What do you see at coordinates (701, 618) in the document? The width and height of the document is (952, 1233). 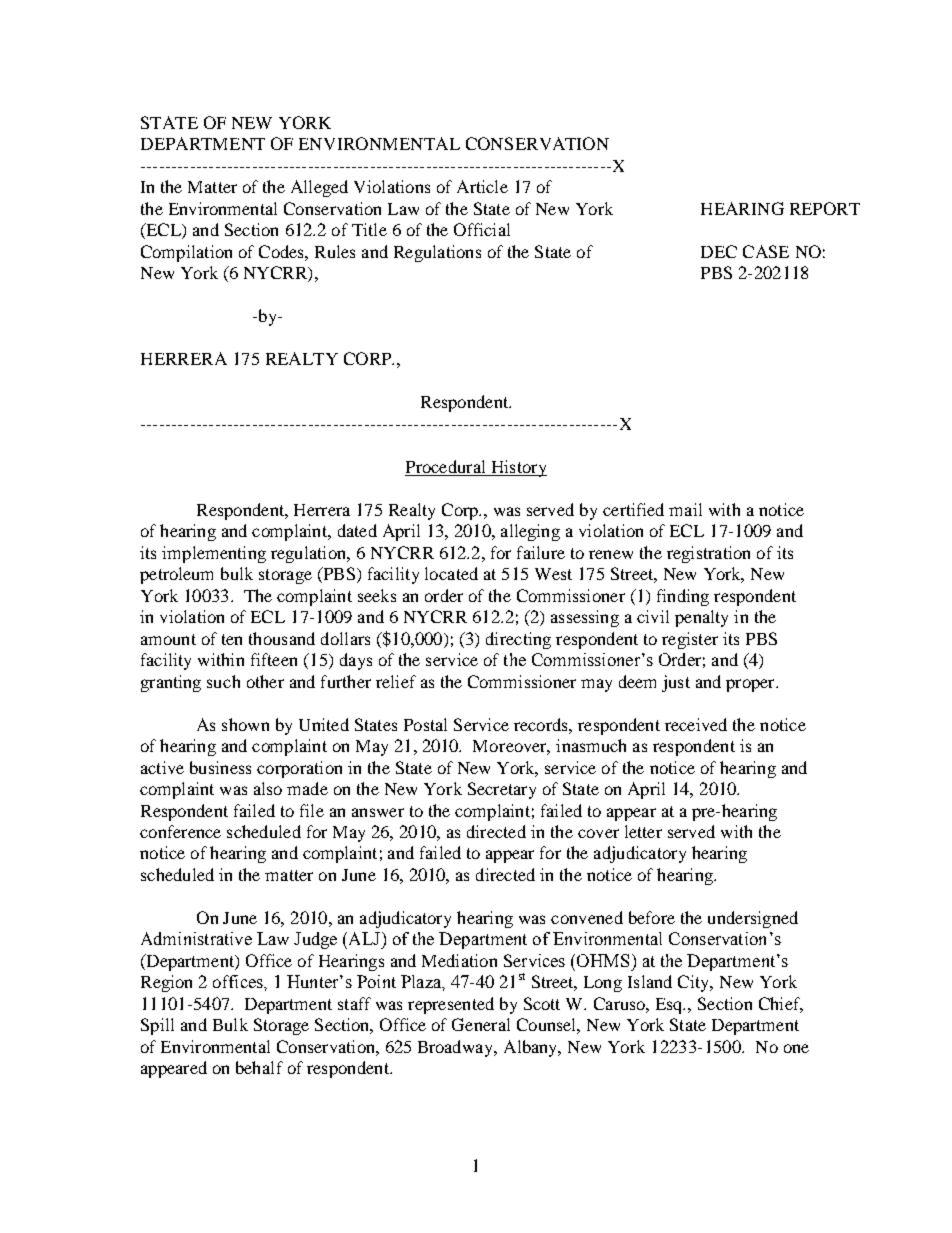 I see `penalty` at bounding box center [701, 618].
